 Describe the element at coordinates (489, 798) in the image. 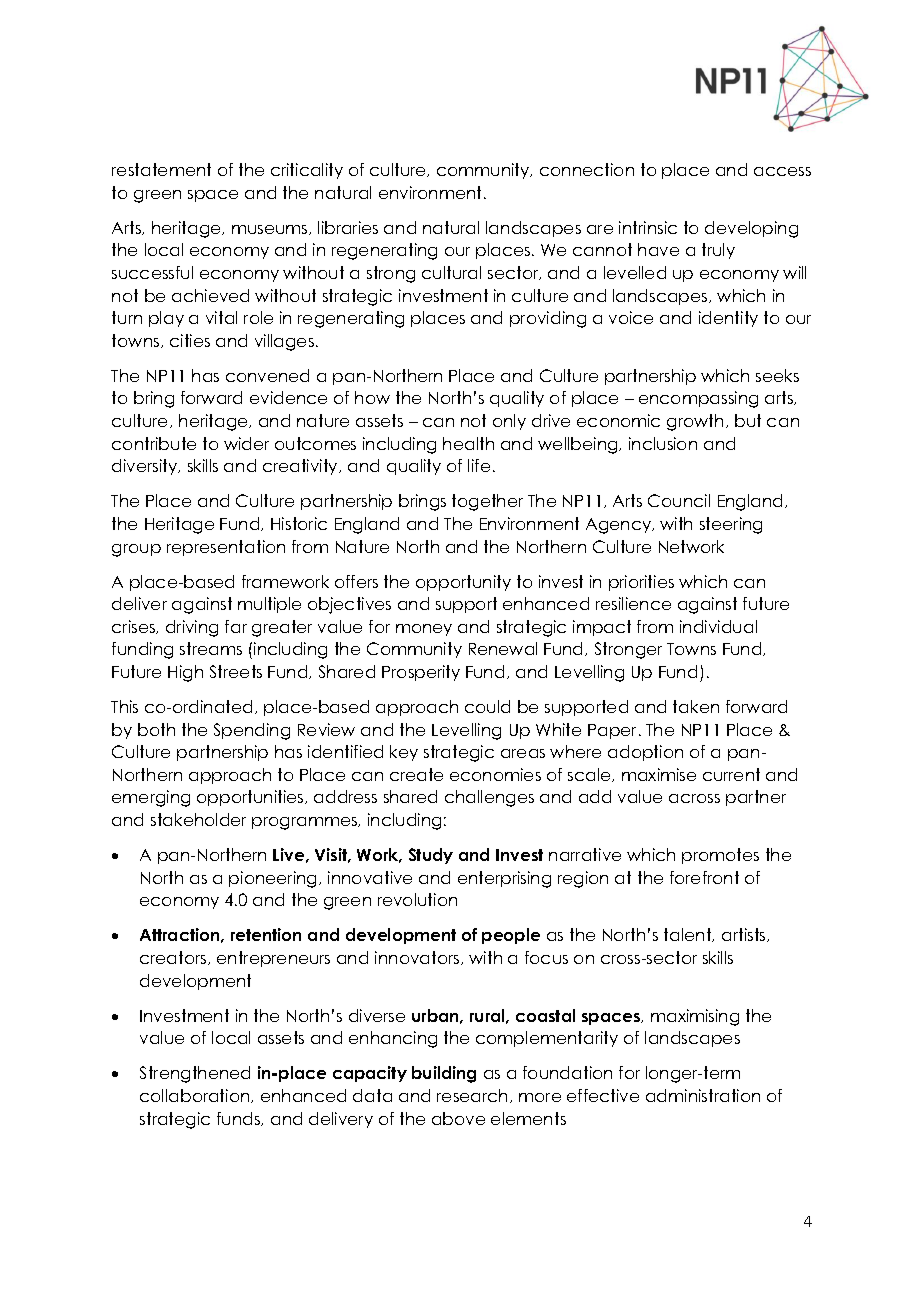

I see `challenges` at that location.
